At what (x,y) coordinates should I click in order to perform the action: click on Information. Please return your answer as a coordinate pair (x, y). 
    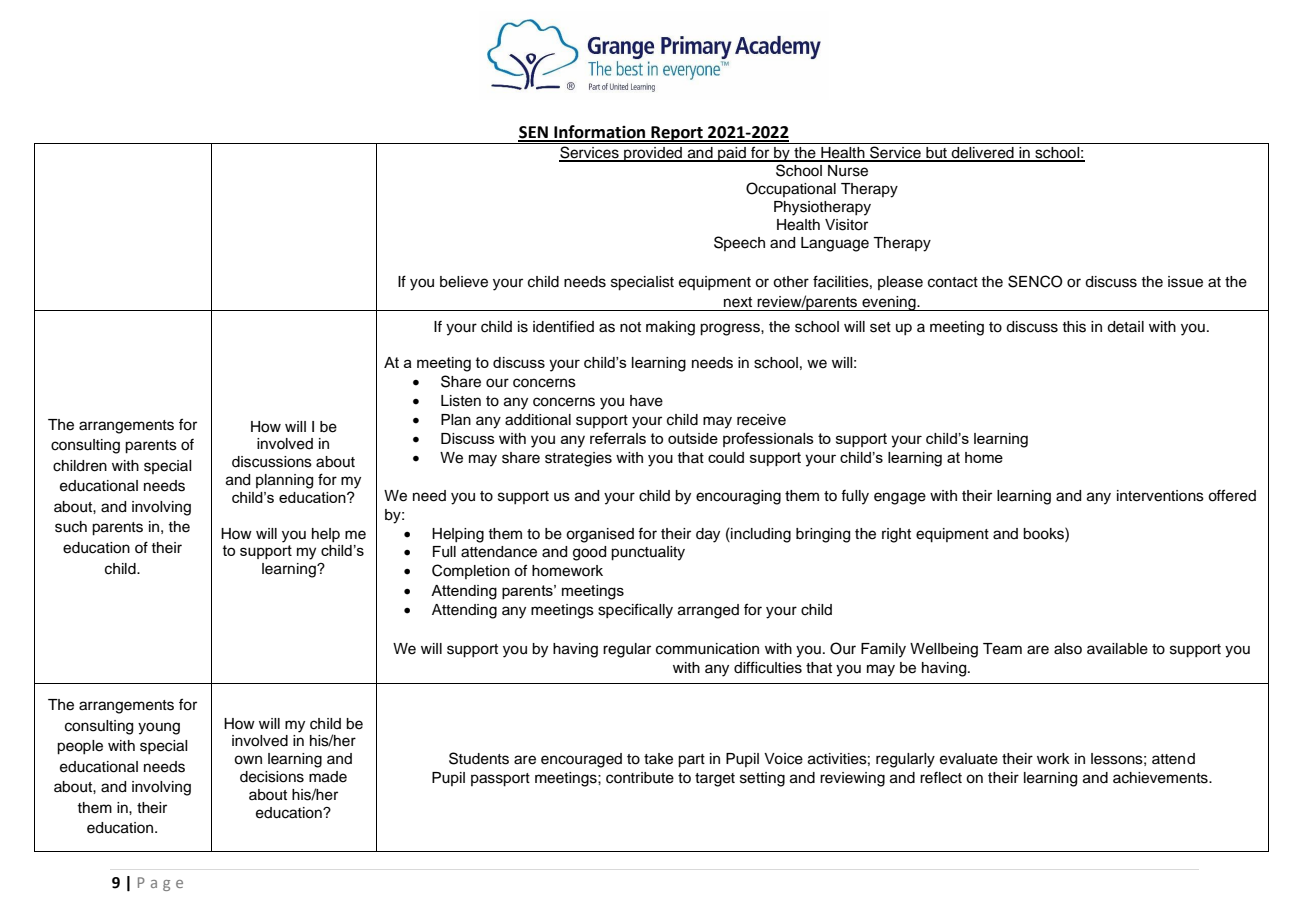
    Looking at the image, I should click on (600, 133).
